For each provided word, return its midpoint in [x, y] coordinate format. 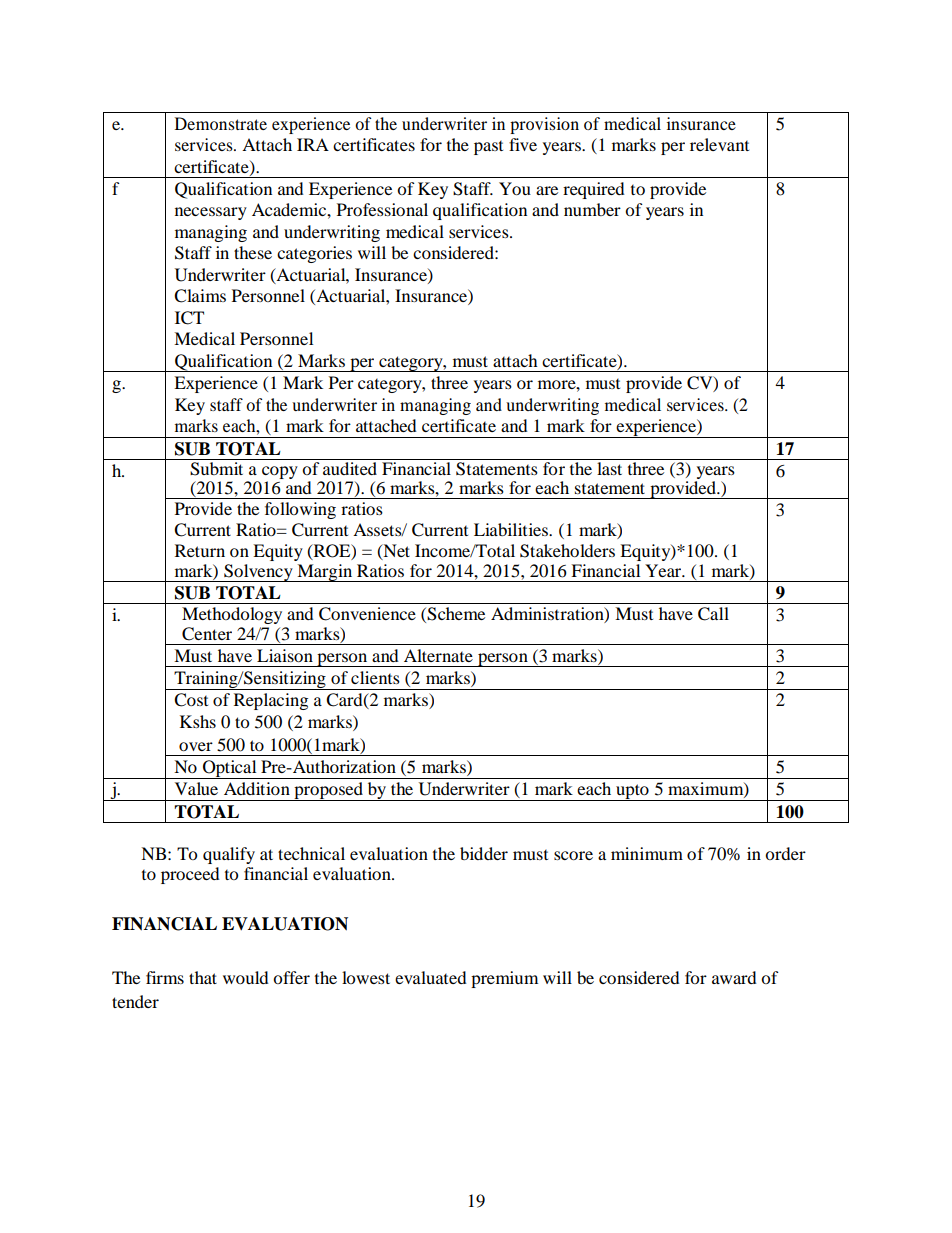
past [488, 148]
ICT [189, 318]
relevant [719, 144]
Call [713, 614]
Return [200, 550]
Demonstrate [221, 123]
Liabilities [512, 529]
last [609, 468]
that [203, 977]
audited [350, 468]
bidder [484, 853]
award [734, 977]
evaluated [431, 977]
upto [632, 792]
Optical [230, 769]
